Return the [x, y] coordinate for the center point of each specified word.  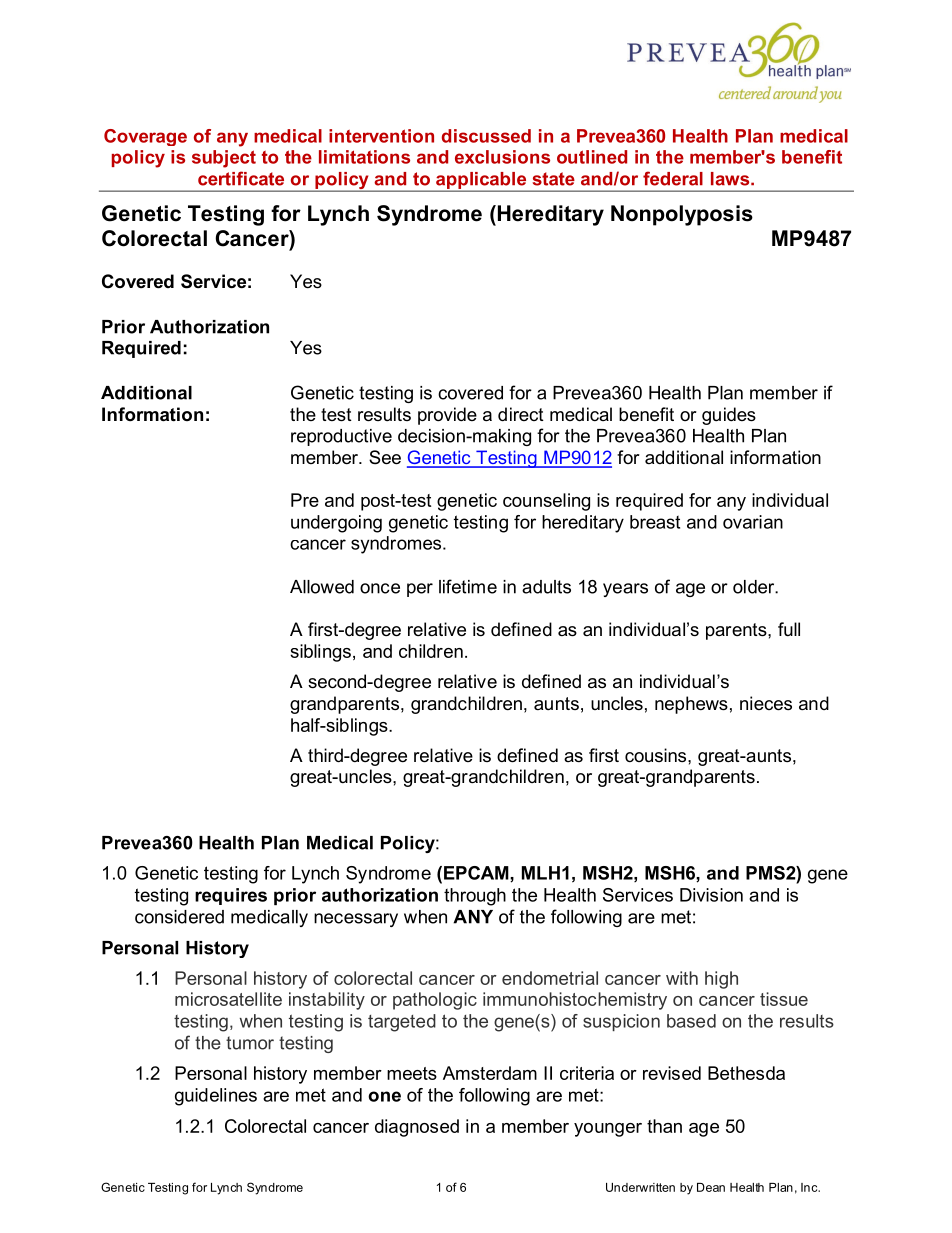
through [475, 897]
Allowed [322, 587]
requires [231, 896]
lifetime [468, 586]
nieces [766, 703]
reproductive [341, 437]
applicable [481, 181]
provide [447, 416]
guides [729, 416]
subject [224, 159]
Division [711, 895]
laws [731, 179]
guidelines [216, 1097]
